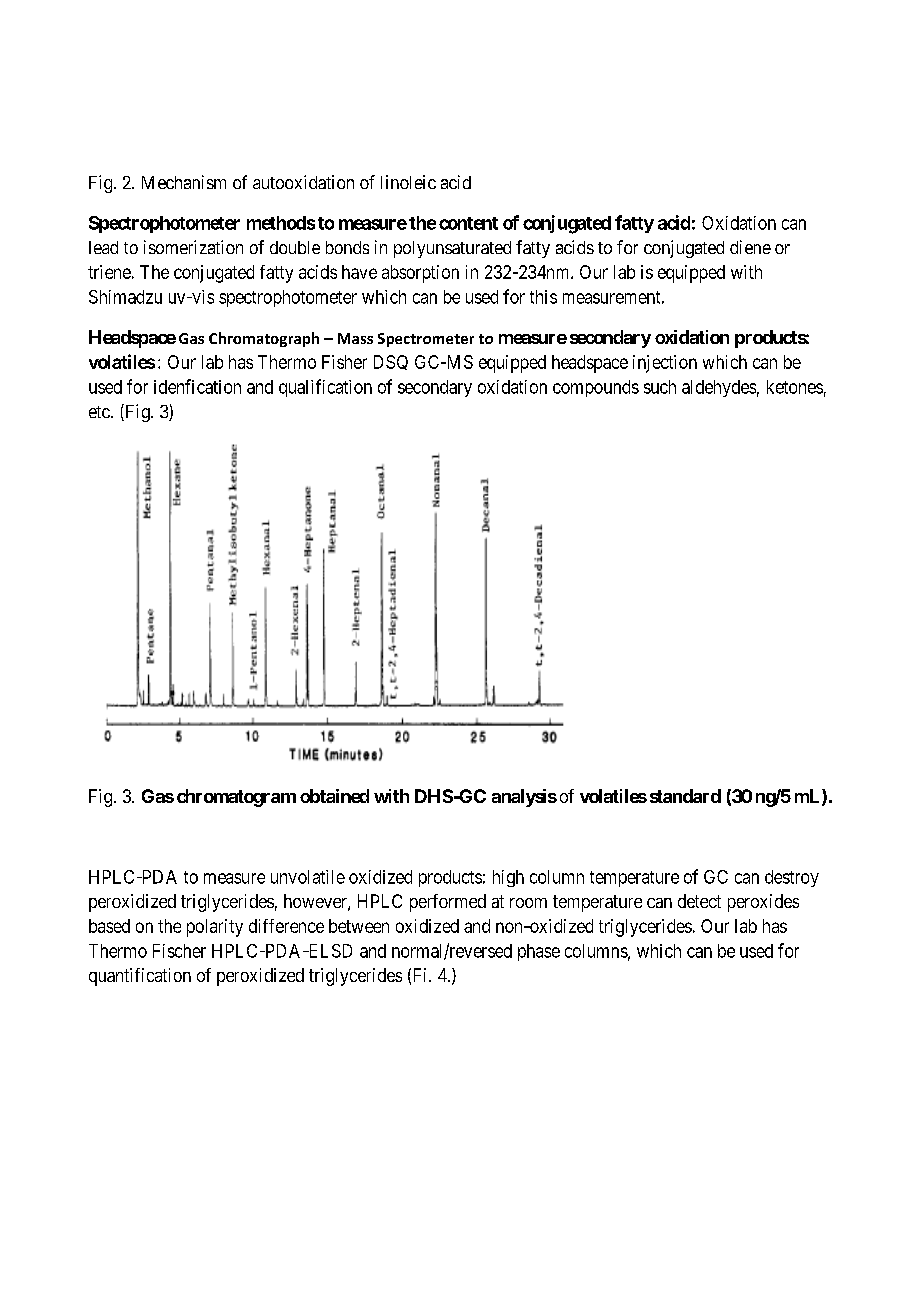 Image resolution: width=924 pixels, height=1308 pixels. I want to click on Fischer, so click(179, 951).
